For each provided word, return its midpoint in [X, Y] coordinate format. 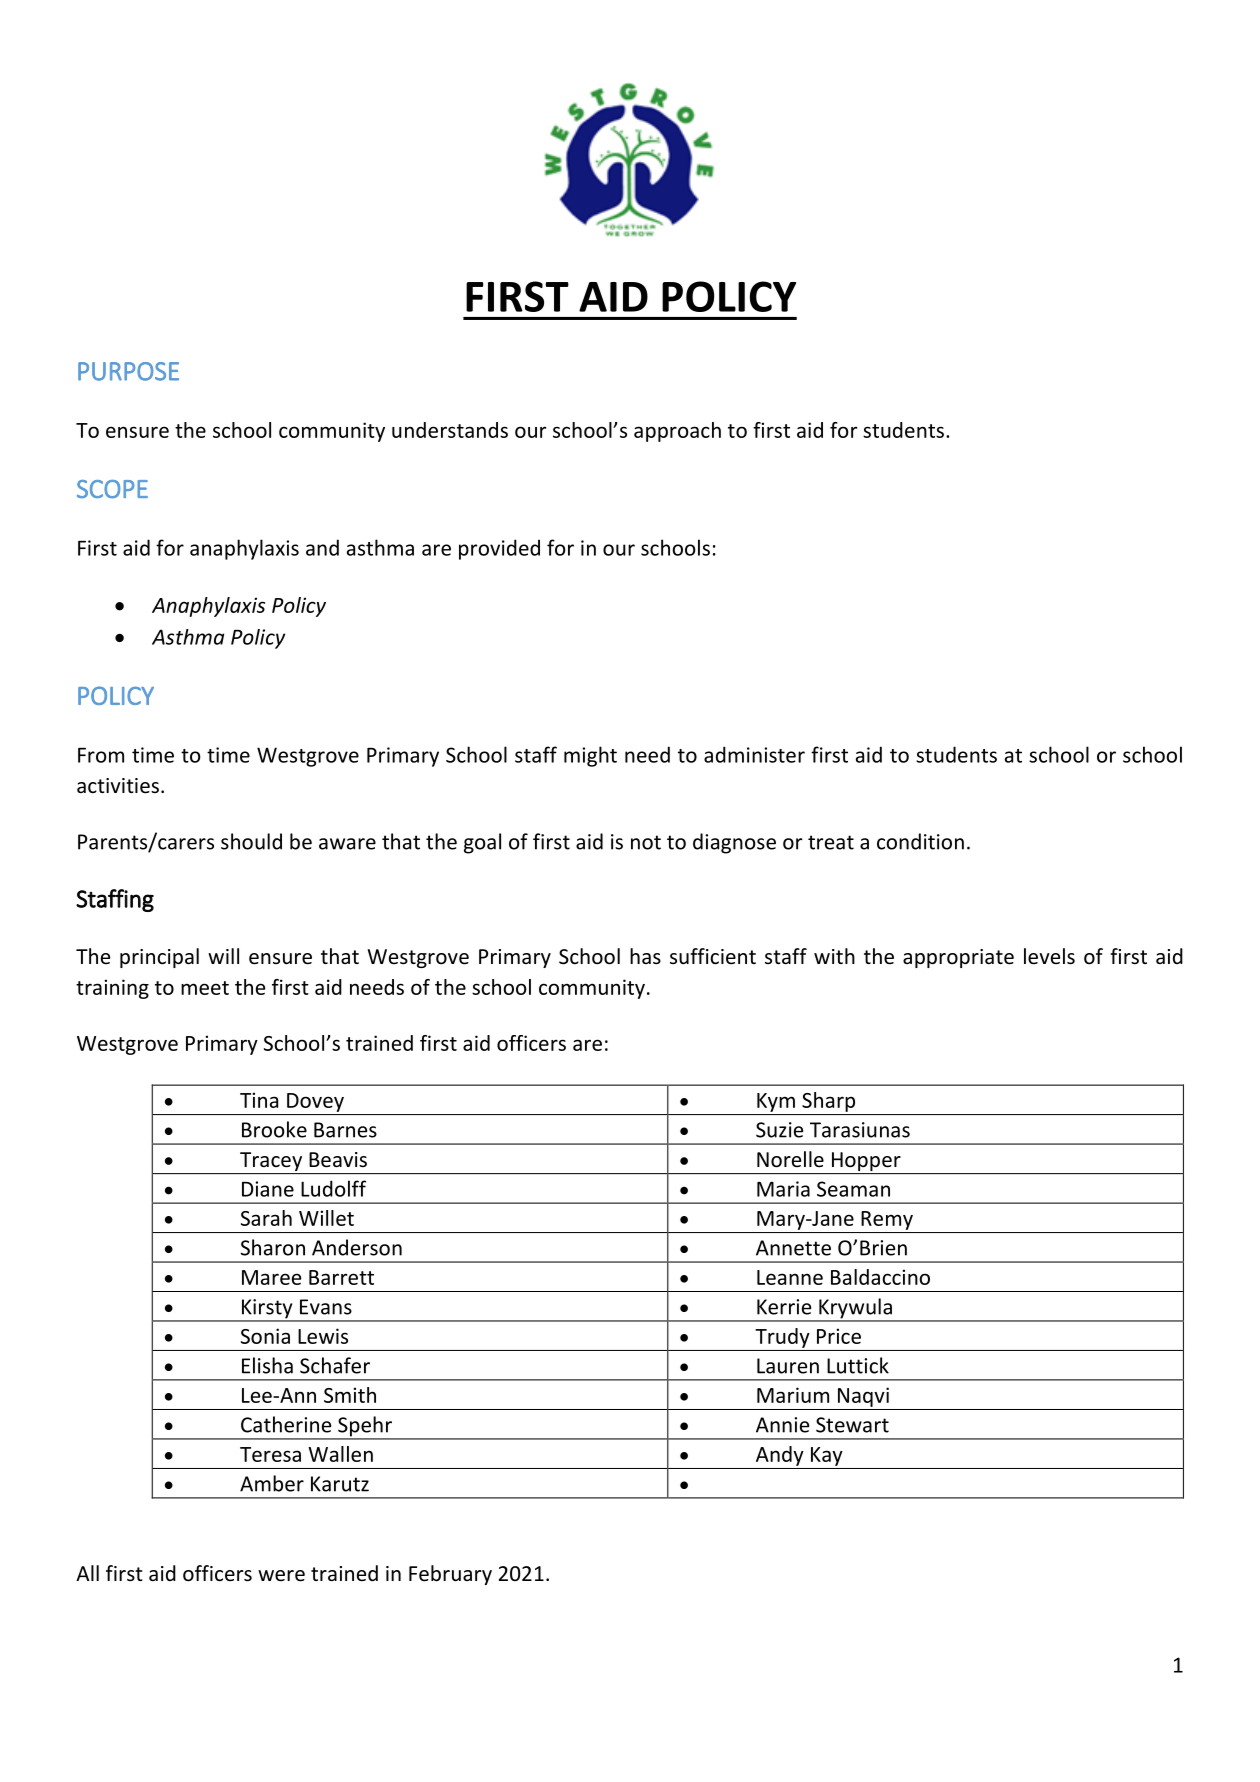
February [450, 1575]
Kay [827, 1456]
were [281, 1576]
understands [450, 430]
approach [677, 432]
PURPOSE [128, 371]
